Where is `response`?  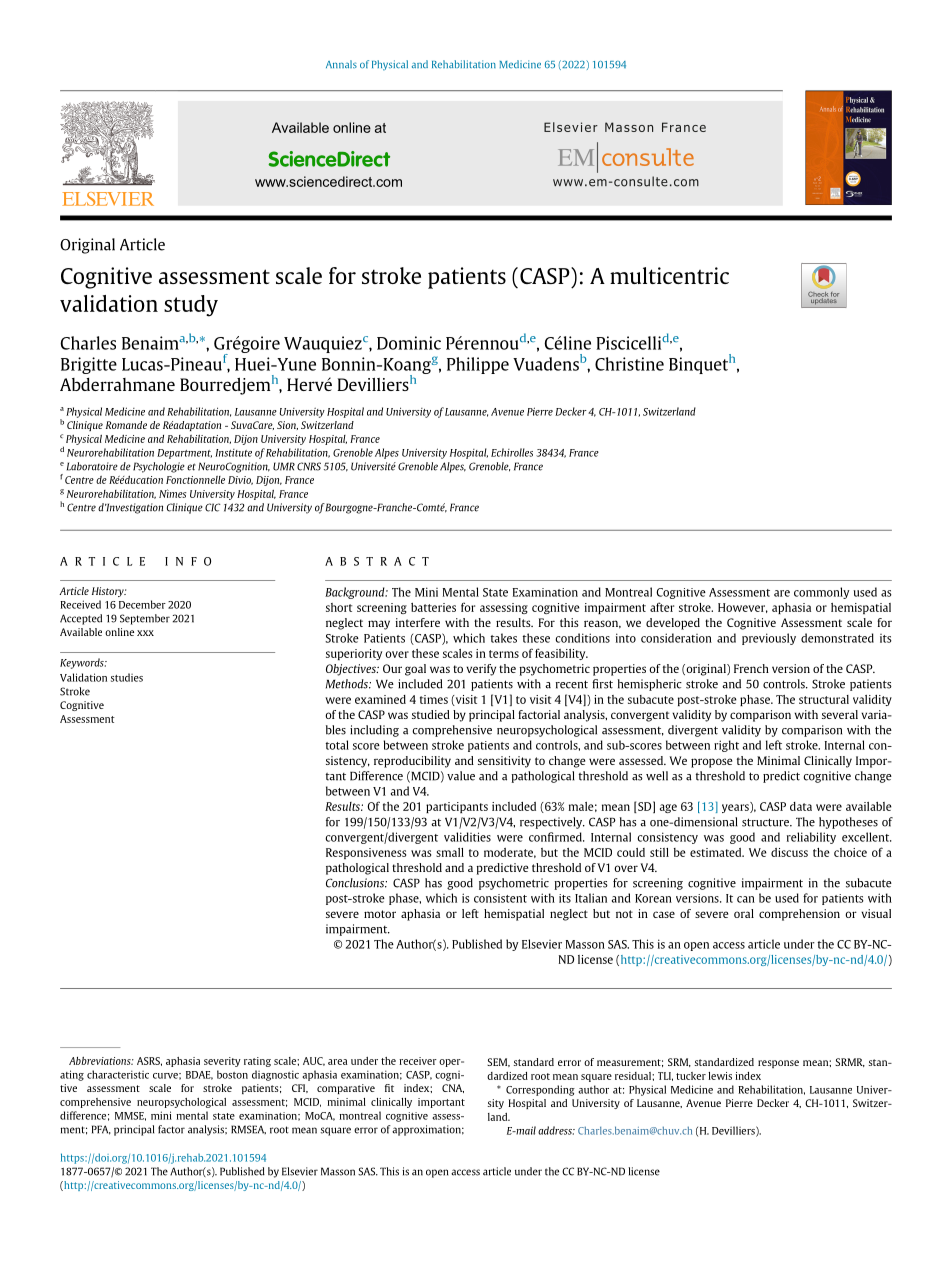
response is located at coordinates (778, 1064).
